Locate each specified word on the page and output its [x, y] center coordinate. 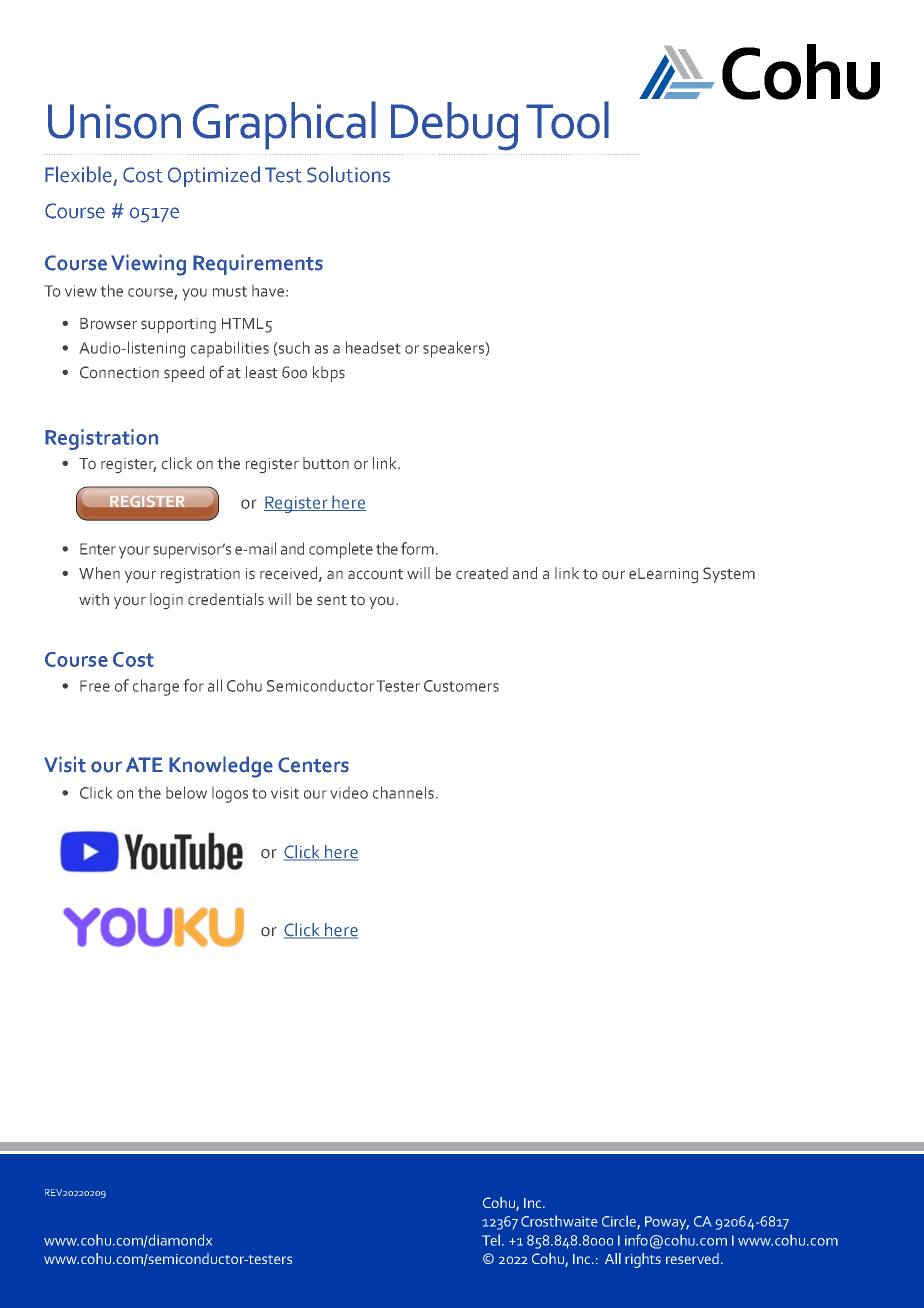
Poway [667, 1223]
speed [184, 374]
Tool [567, 120]
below [186, 792]
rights [643, 1260]
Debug [454, 126]
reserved [692, 1258]
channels [403, 792]
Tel [491, 1240]
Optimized [214, 176]
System [729, 575]
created [482, 573]
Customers [461, 686]
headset [373, 347]
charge [156, 687]
